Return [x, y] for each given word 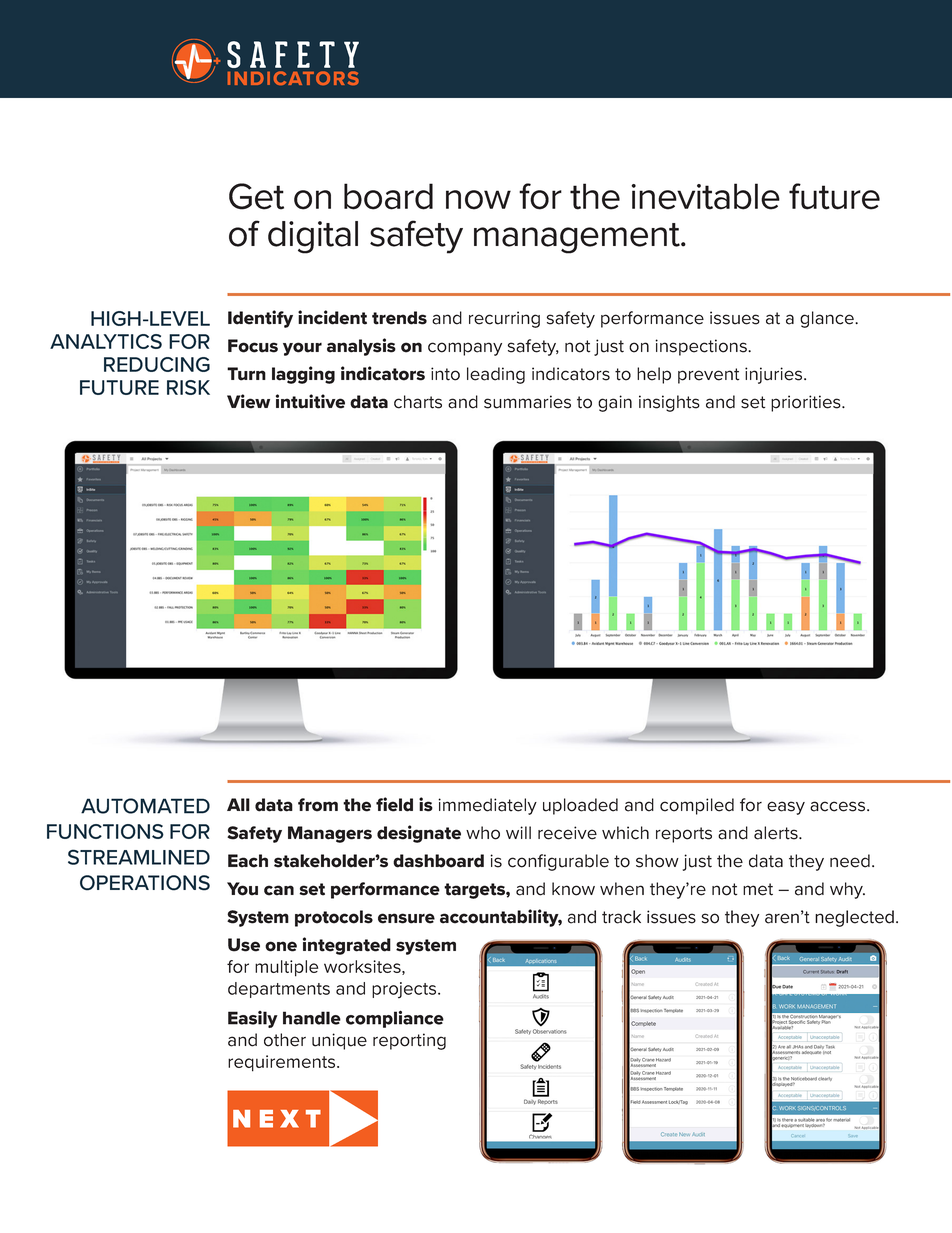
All [238, 804]
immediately [487, 806]
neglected [854, 918]
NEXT [277, 1119]
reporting [409, 1041]
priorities [807, 403]
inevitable [705, 196]
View [248, 401]
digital [313, 237]
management [578, 238]
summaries [527, 402]
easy [786, 808]
